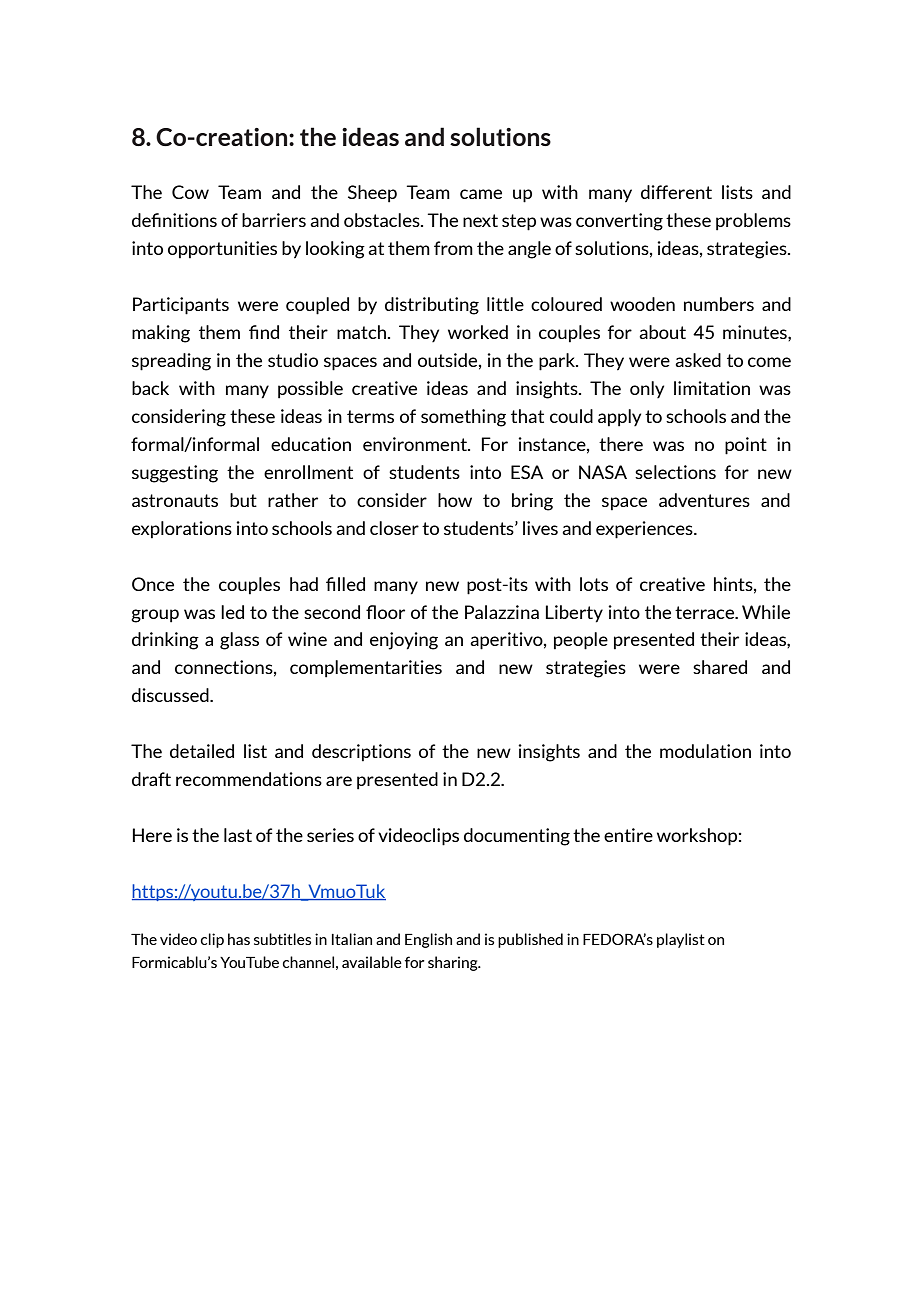 This image has height=1307, width=924. What do you see at coordinates (171, 695) in the image?
I see `discussed` at bounding box center [171, 695].
